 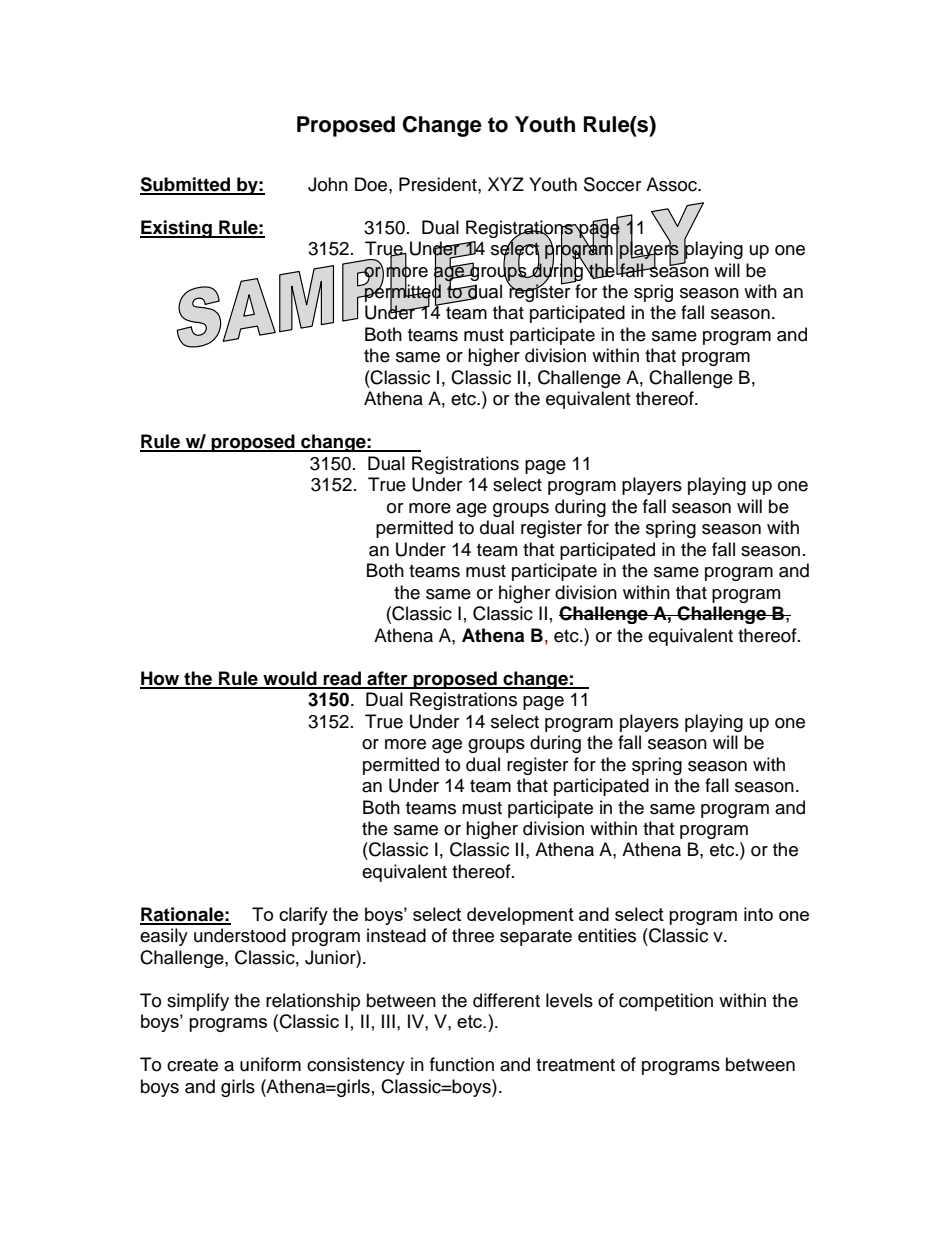 What do you see at coordinates (290, 679) in the image?
I see `would` at bounding box center [290, 679].
